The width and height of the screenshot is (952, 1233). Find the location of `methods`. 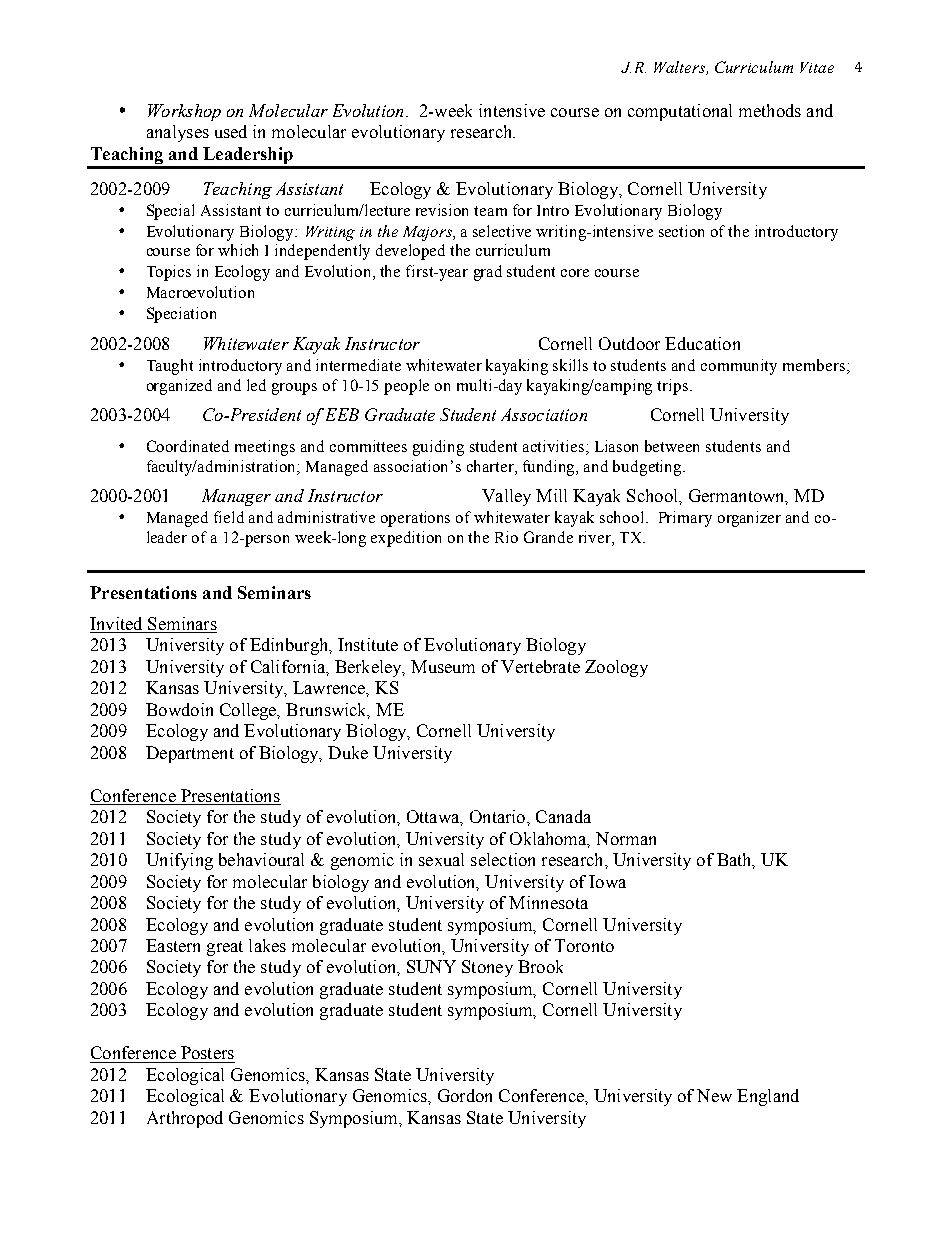

methods is located at coordinates (770, 110).
